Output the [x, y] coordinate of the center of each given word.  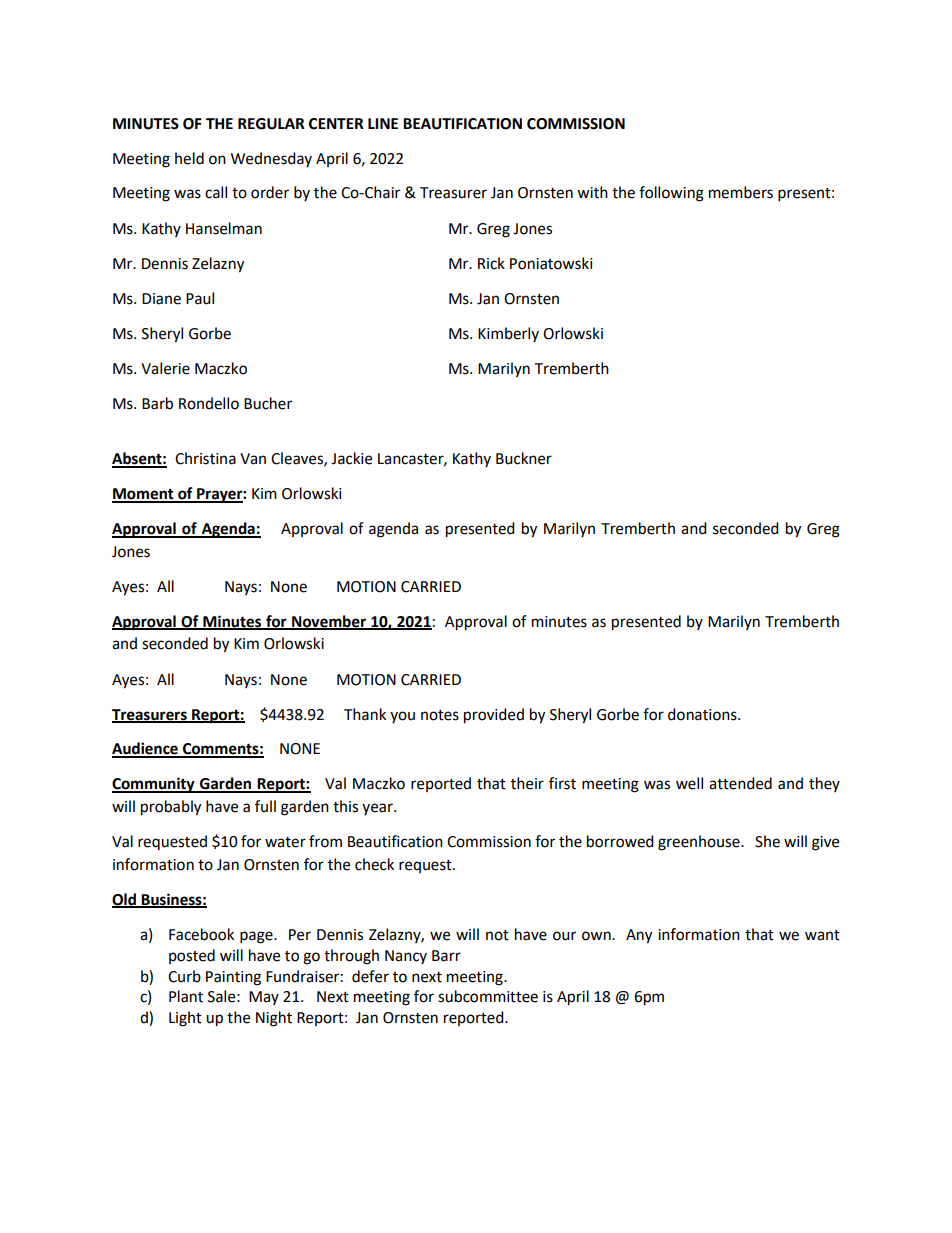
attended [740, 783]
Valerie [165, 368]
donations [703, 714]
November [329, 622]
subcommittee [488, 996]
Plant [186, 996]
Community [154, 785]
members [741, 192]
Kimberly [508, 334]
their [527, 783]
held [189, 158]
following [671, 194]
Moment [144, 495]
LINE [383, 123]
